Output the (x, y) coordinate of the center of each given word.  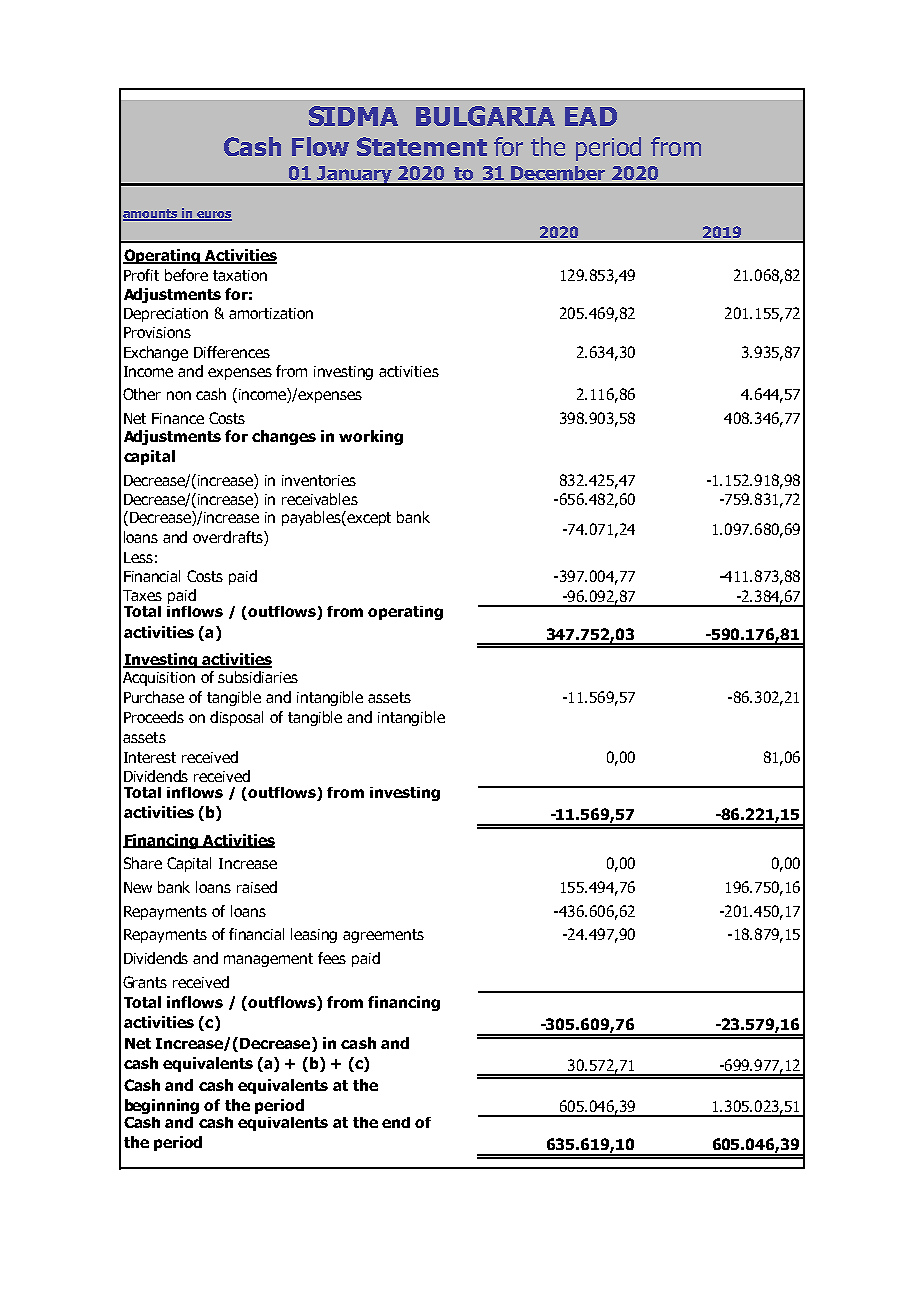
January (354, 176)
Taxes (142, 595)
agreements (383, 936)
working (371, 437)
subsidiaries (258, 677)
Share (143, 863)
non (179, 395)
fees (332, 958)
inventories (319, 480)
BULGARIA (485, 116)
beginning (162, 1106)
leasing (314, 935)
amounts (151, 215)
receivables (320, 499)
